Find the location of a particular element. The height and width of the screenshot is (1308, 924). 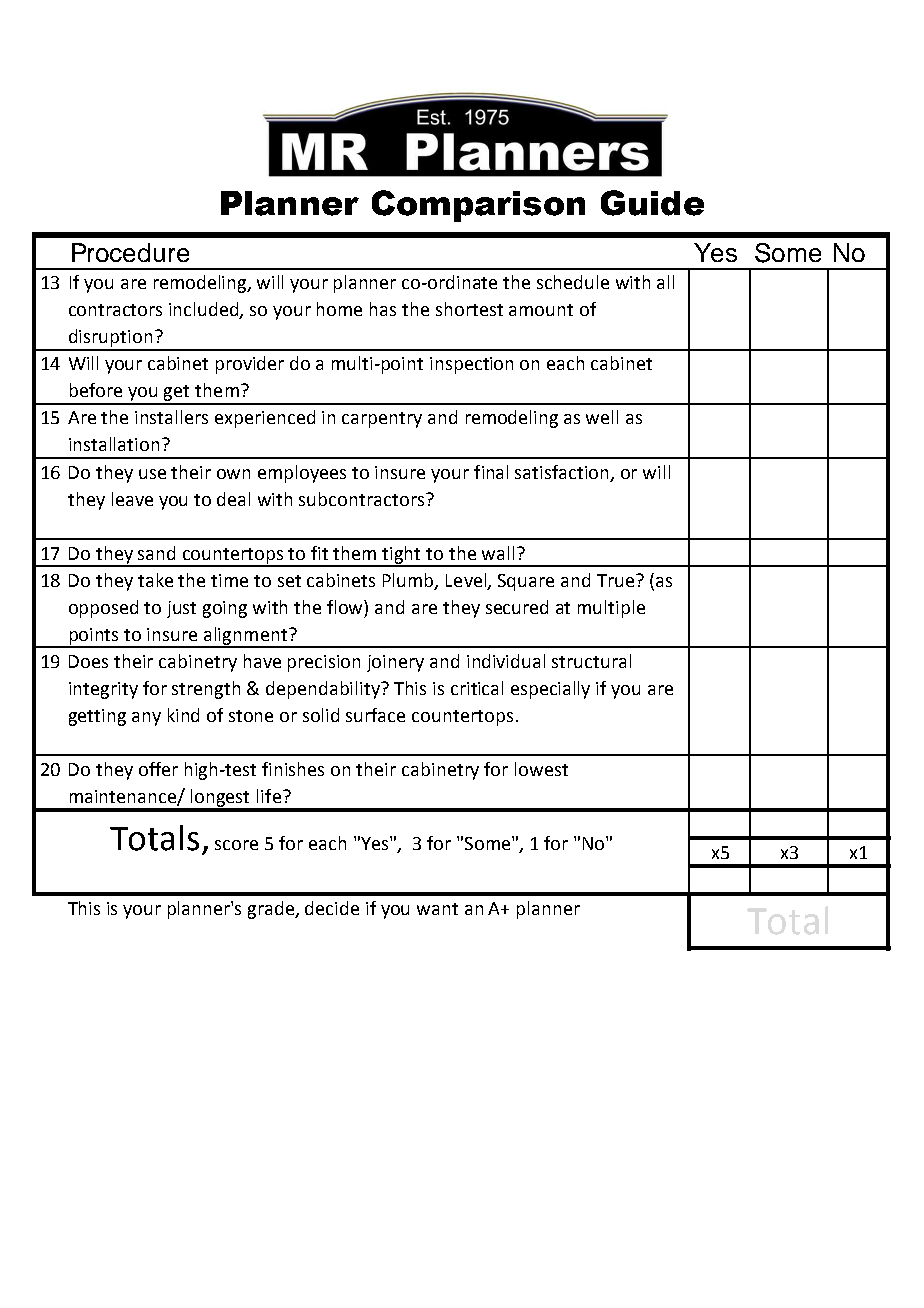

joinery is located at coordinates (395, 663).
